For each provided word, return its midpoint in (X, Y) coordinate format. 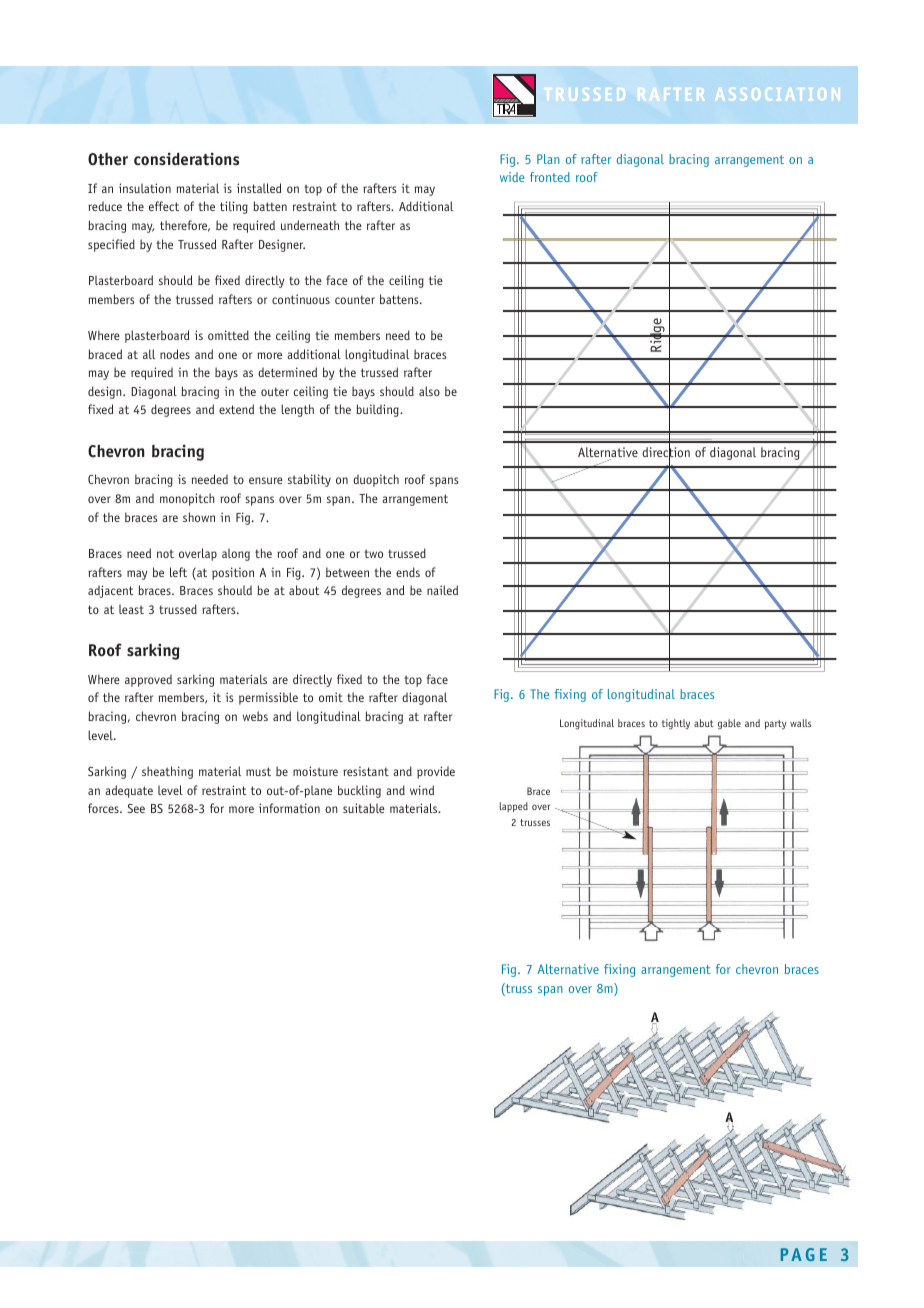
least (131, 609)
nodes (175, 354)
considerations (186, 159)
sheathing (167, 772)
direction (666, 452)
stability (309, 480)
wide (512, 177)
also (429, 391)
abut (704, 723)
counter (355, 299)
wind (422, 790)
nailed (442, 590)
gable (729, 724)
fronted (550, 177)
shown (199, 517)
